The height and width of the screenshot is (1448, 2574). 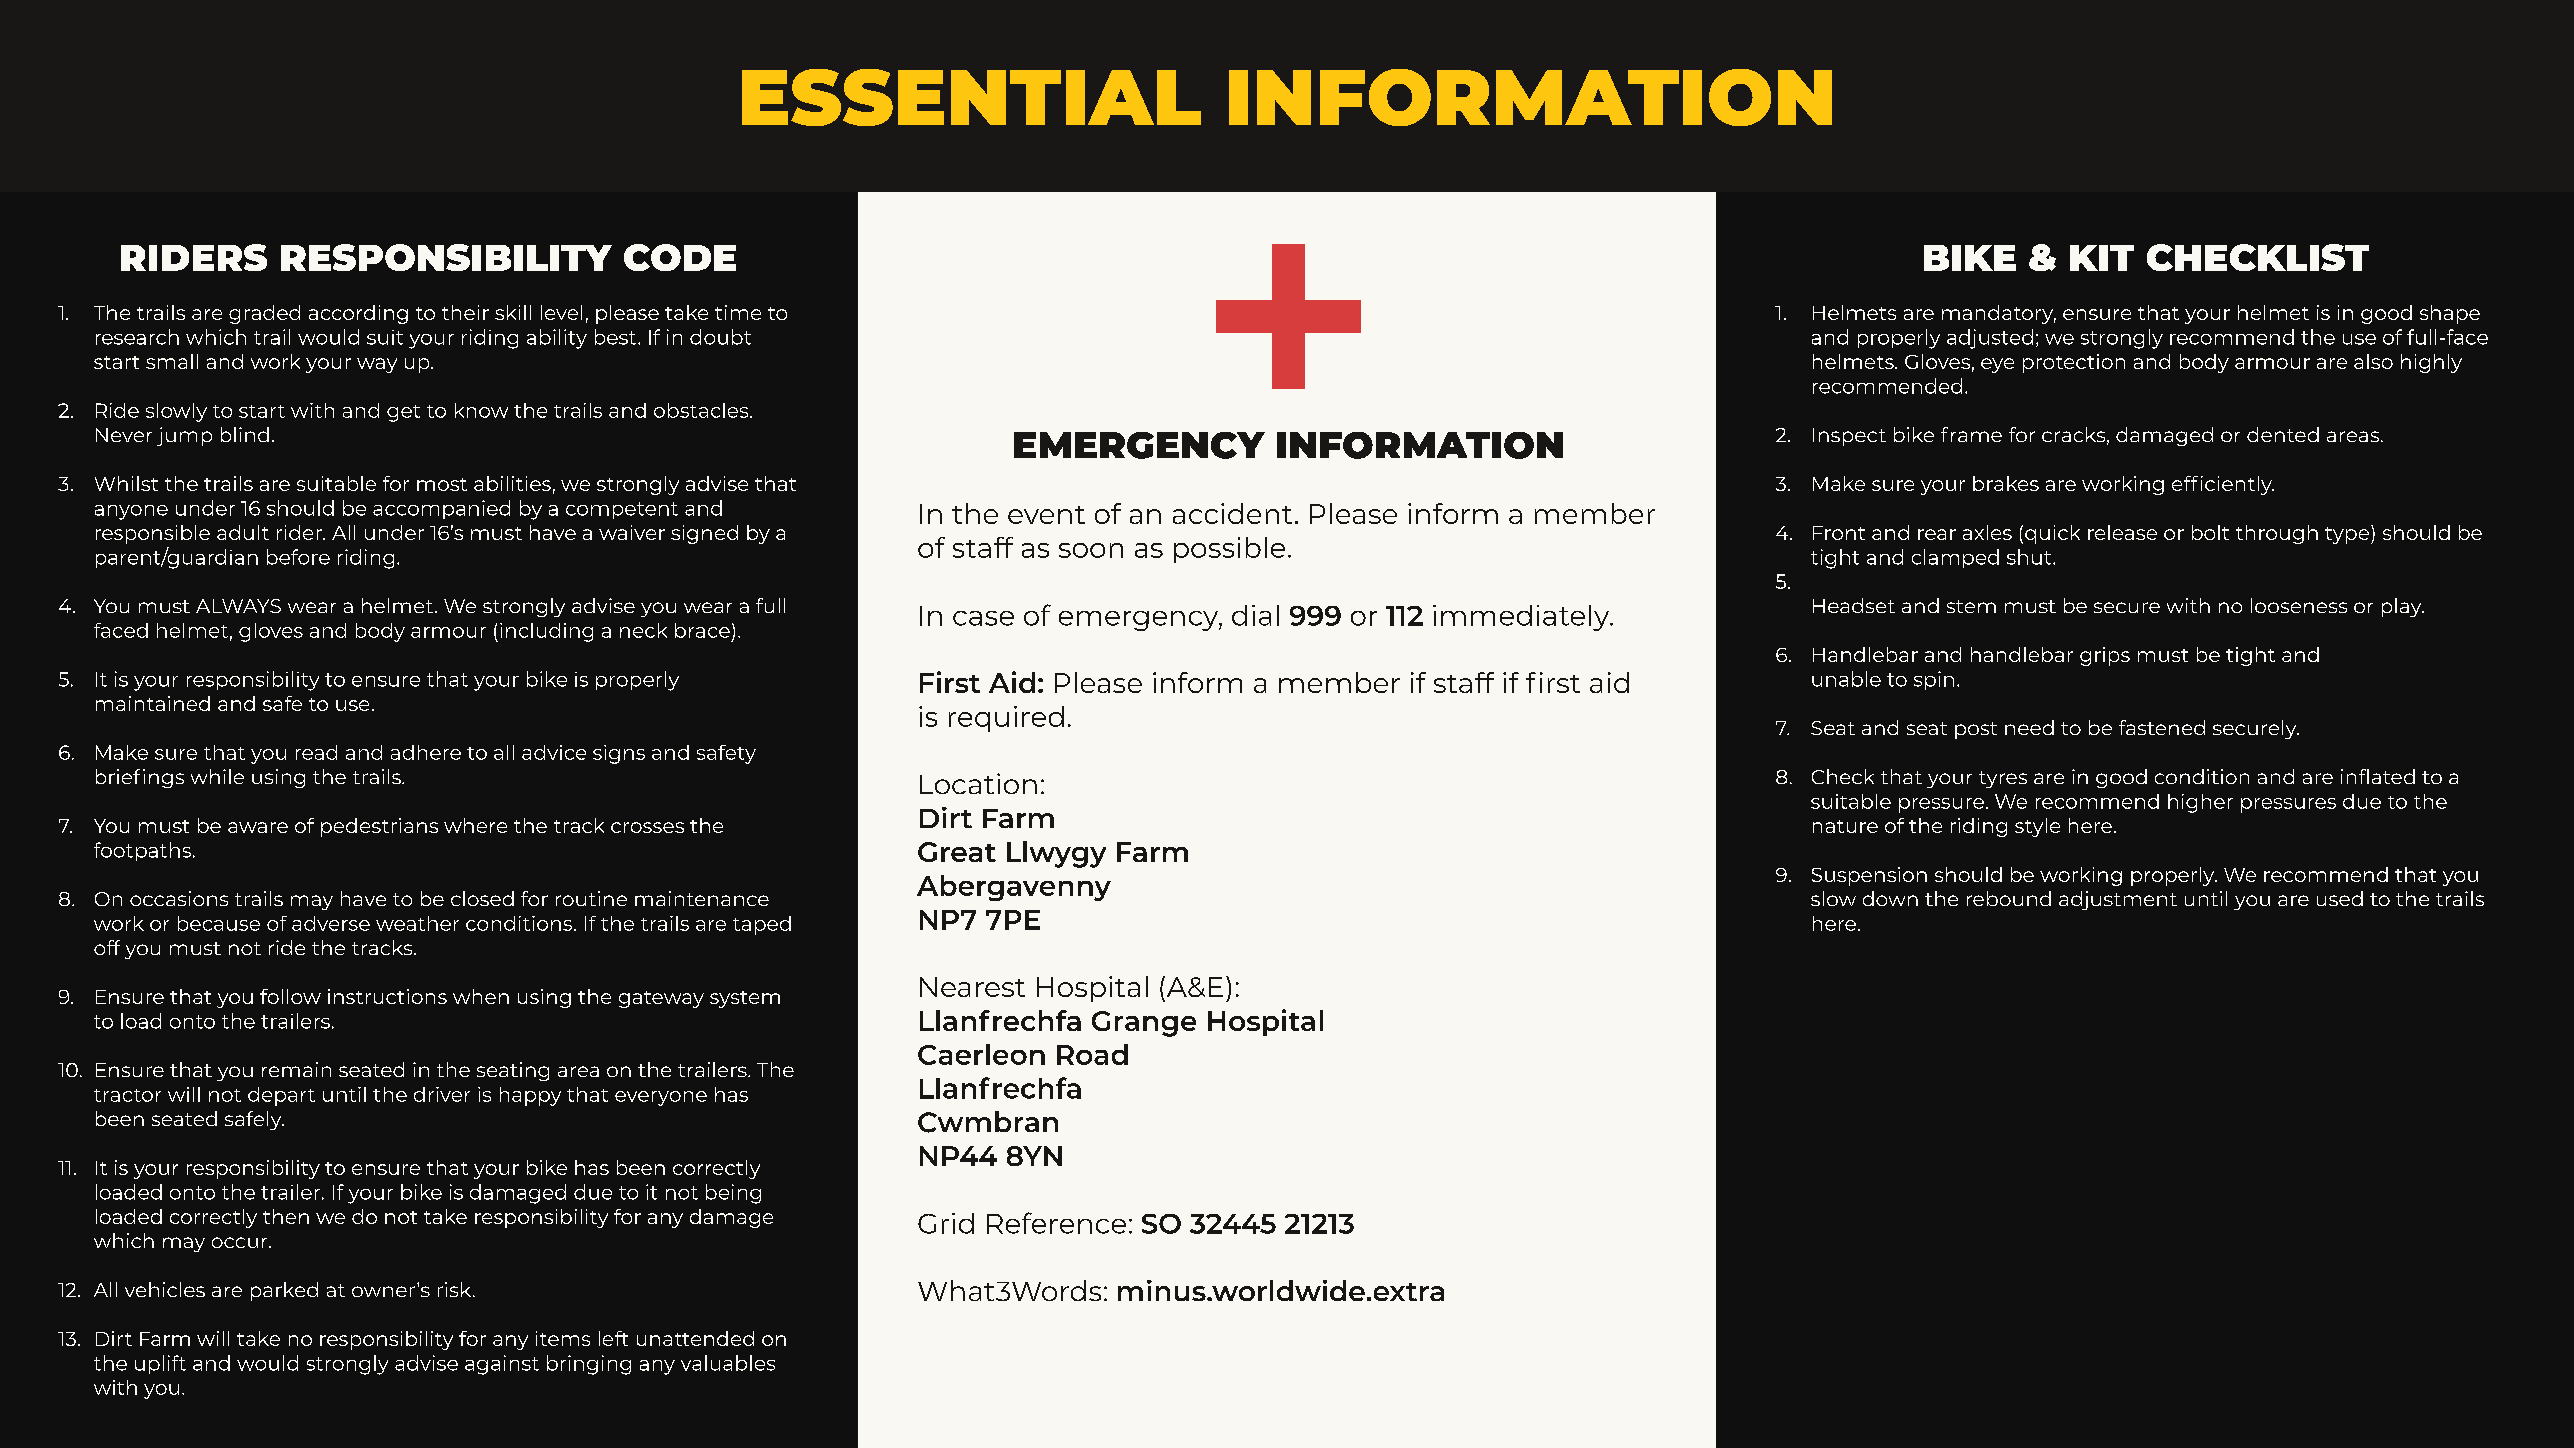 I want to click on bolt, so click(x=2210, y=532).
